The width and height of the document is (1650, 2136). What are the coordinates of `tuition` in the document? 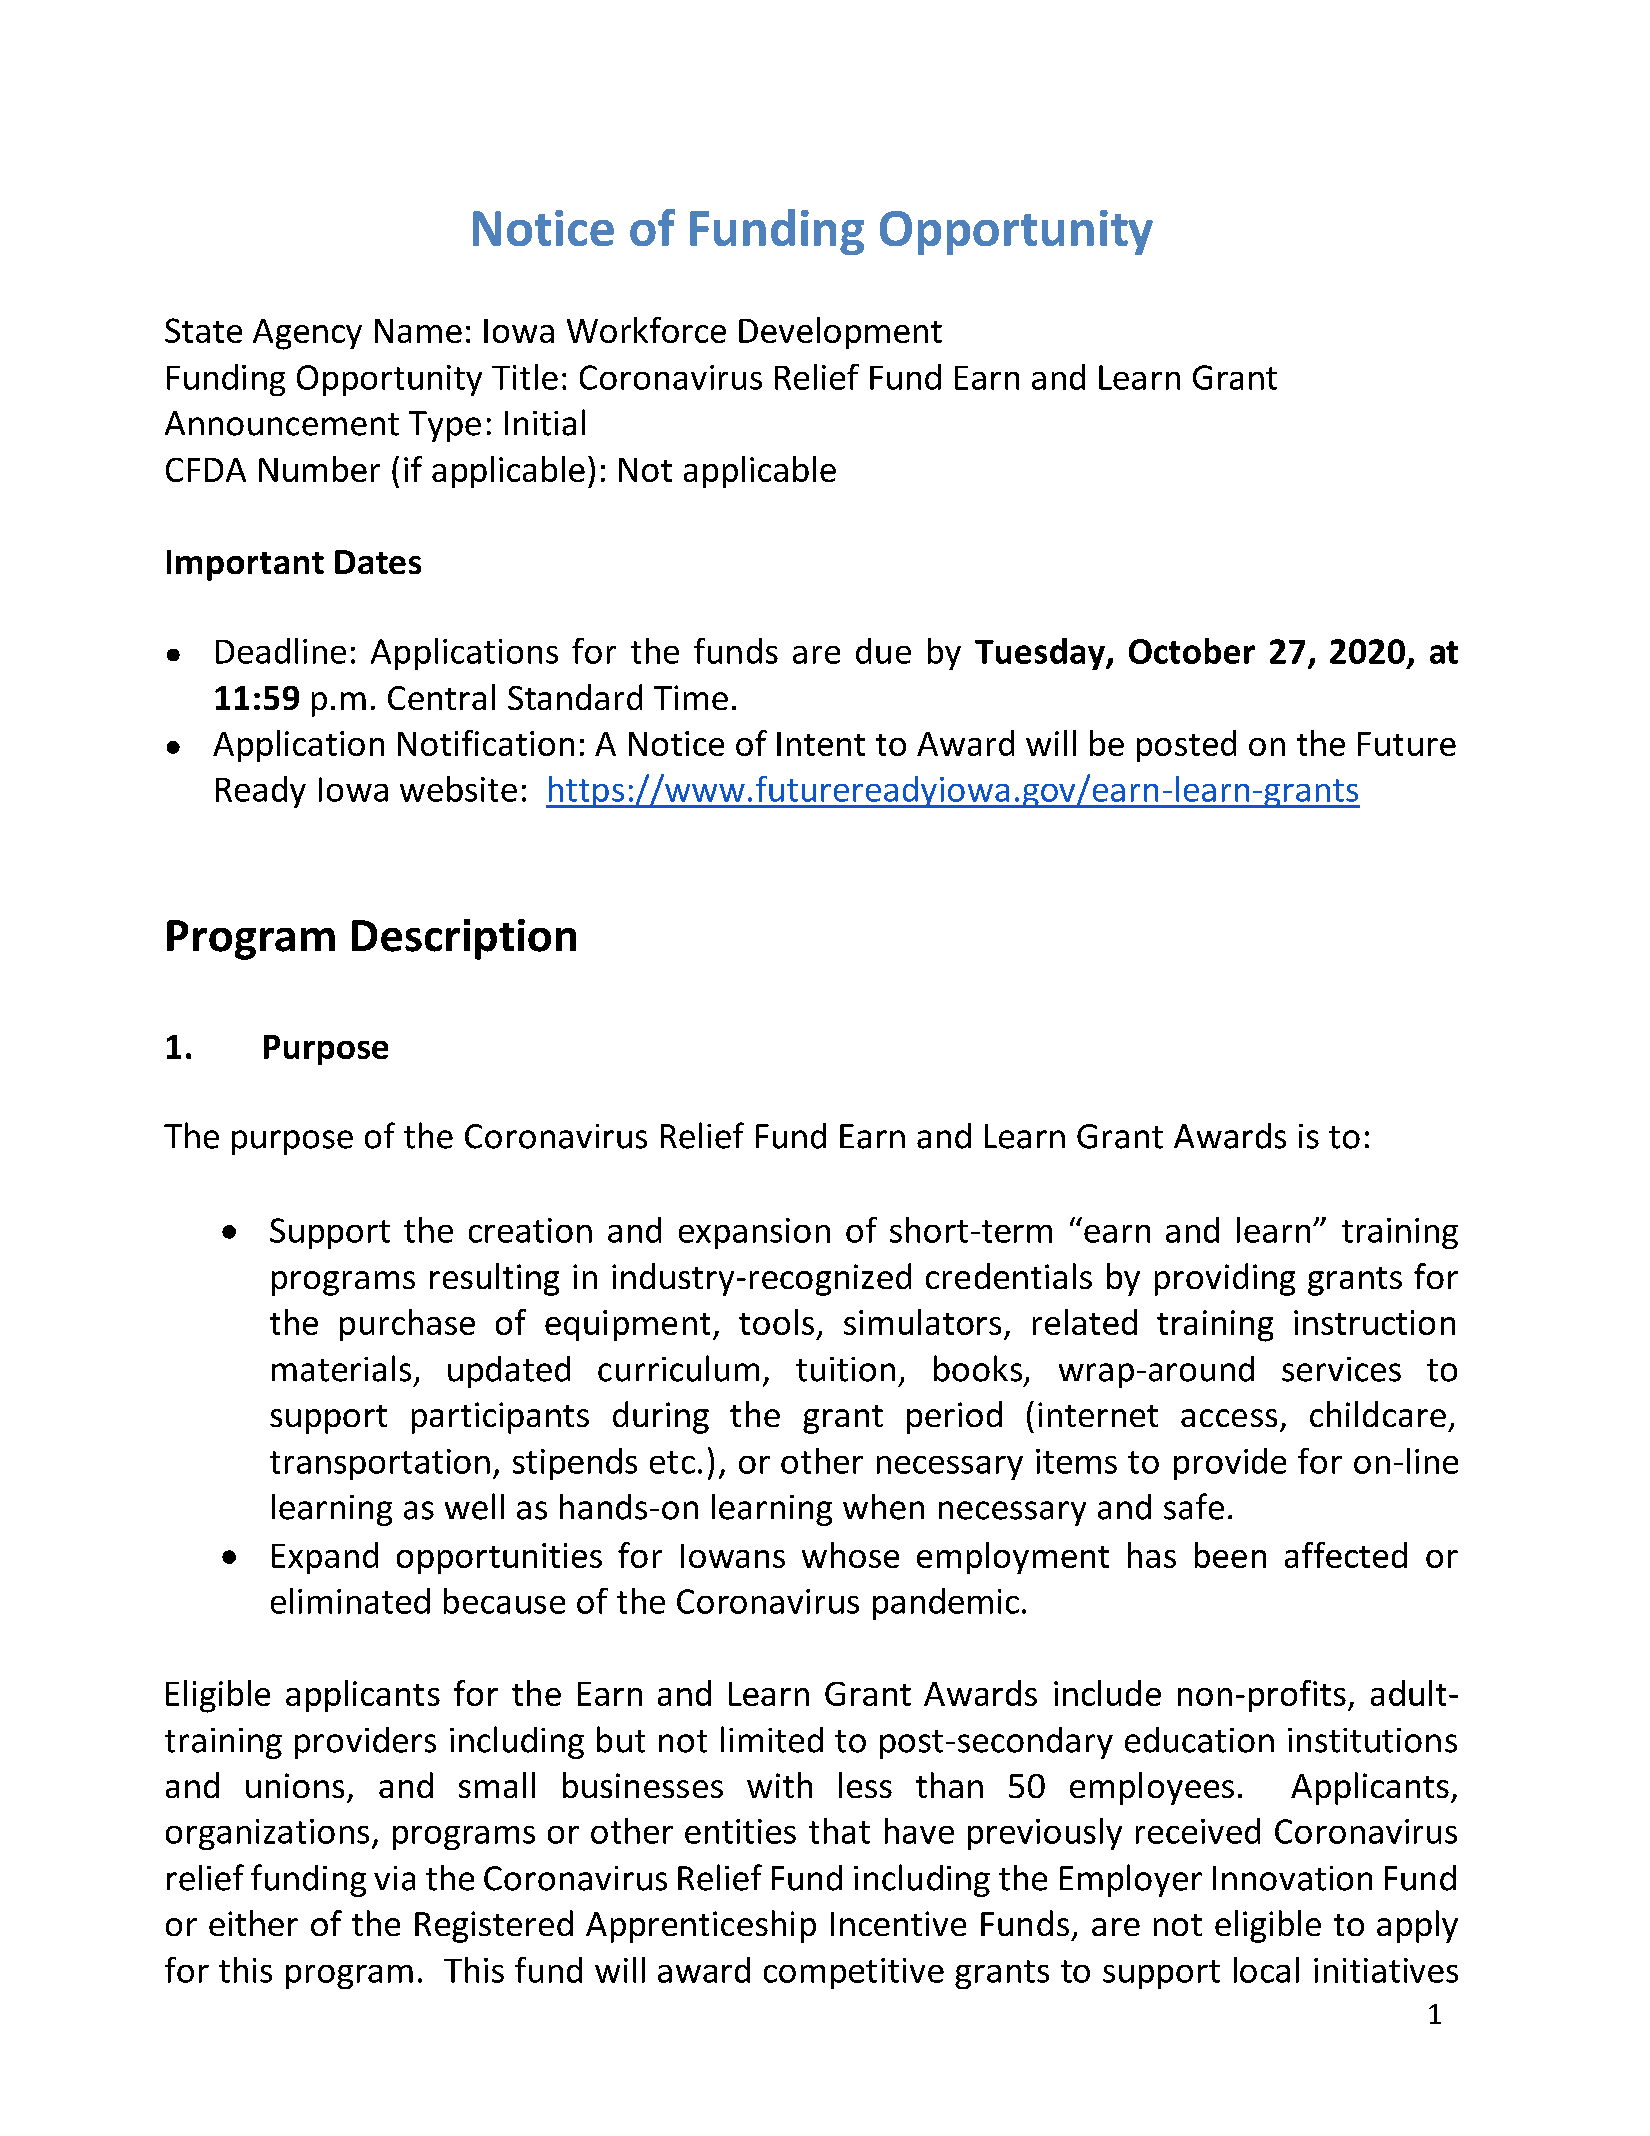 It's located at (845, 1369).
